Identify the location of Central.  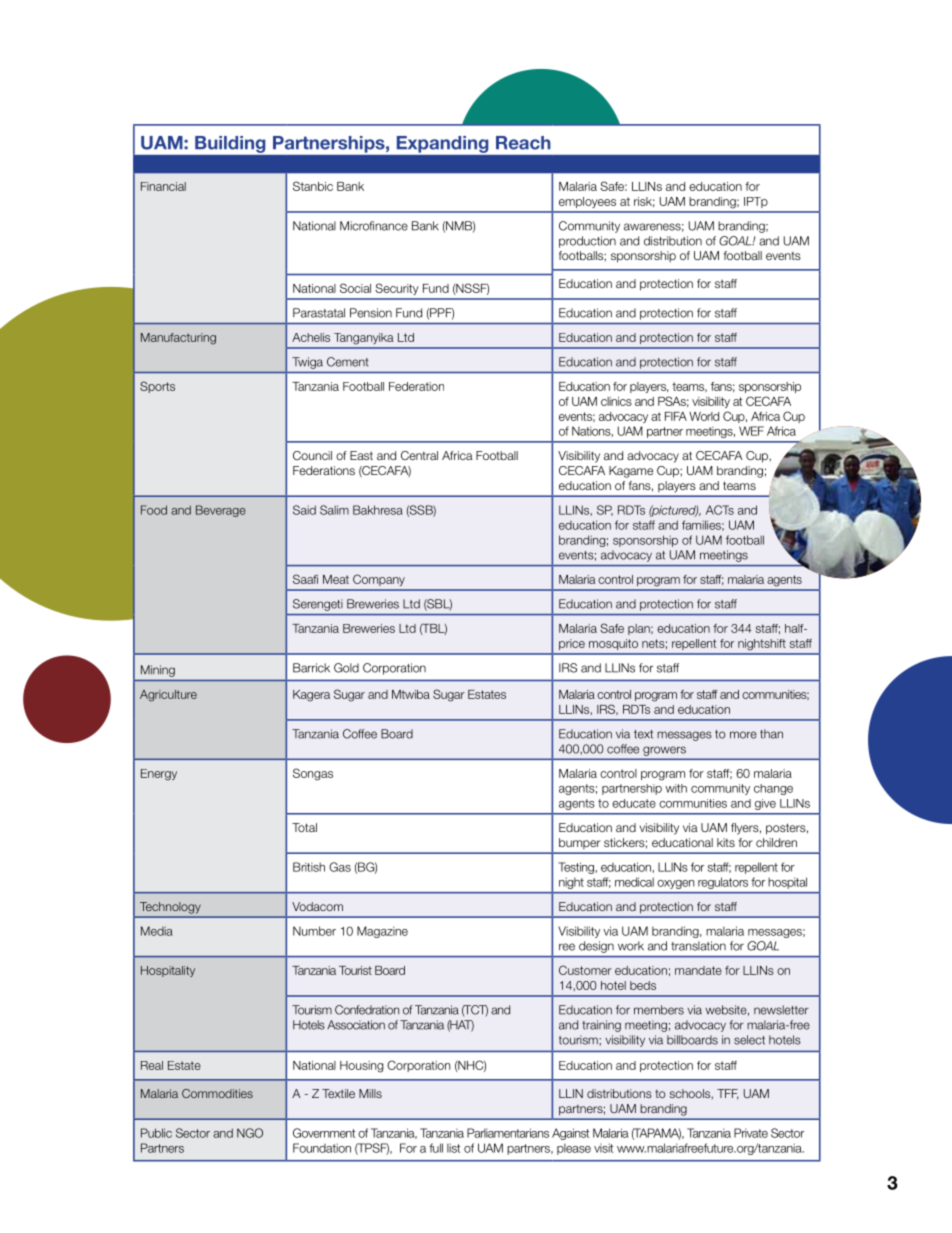
(419, 455).
